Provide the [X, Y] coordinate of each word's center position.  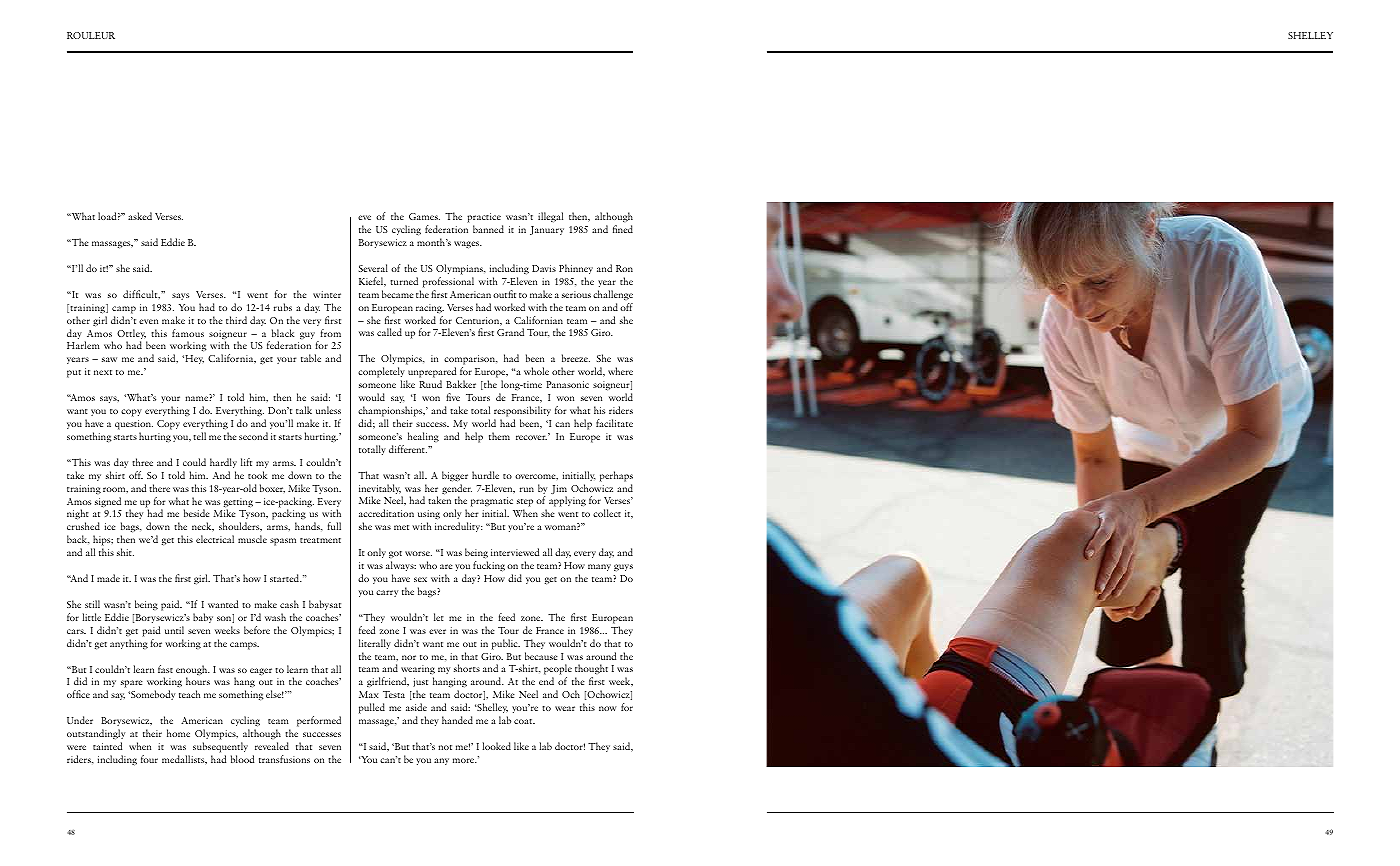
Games [424, 216]
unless [328, 410]
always [401, 566]
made [108, 578]
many [599, 567]
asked [140, 216]
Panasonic [568, 384]
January [547, 230]
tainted [107, 746]
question [134, 425]
